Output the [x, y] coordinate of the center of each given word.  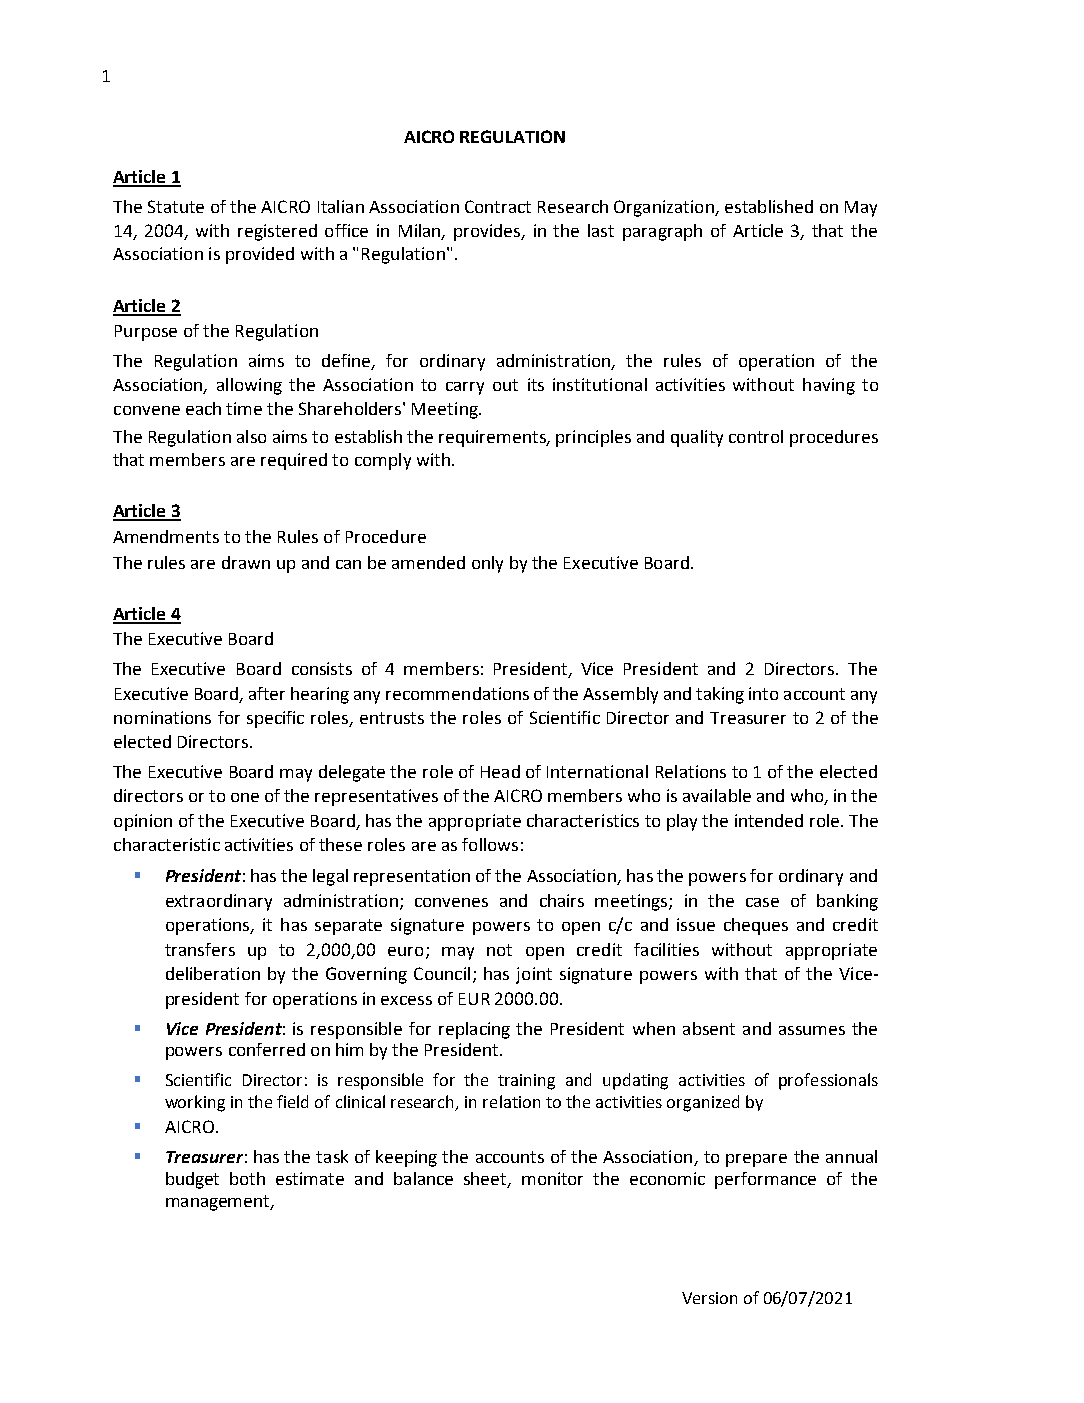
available [717, 795]
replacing [474, 1030]
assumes [812, 1030]
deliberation [213, 973]
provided [260, 255]
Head [500, 771]
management [219, 1203]
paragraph [662, 232]
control [756, 436]
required [294, 461]
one [245, 797]
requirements [493, 438]
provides [488, 232]
